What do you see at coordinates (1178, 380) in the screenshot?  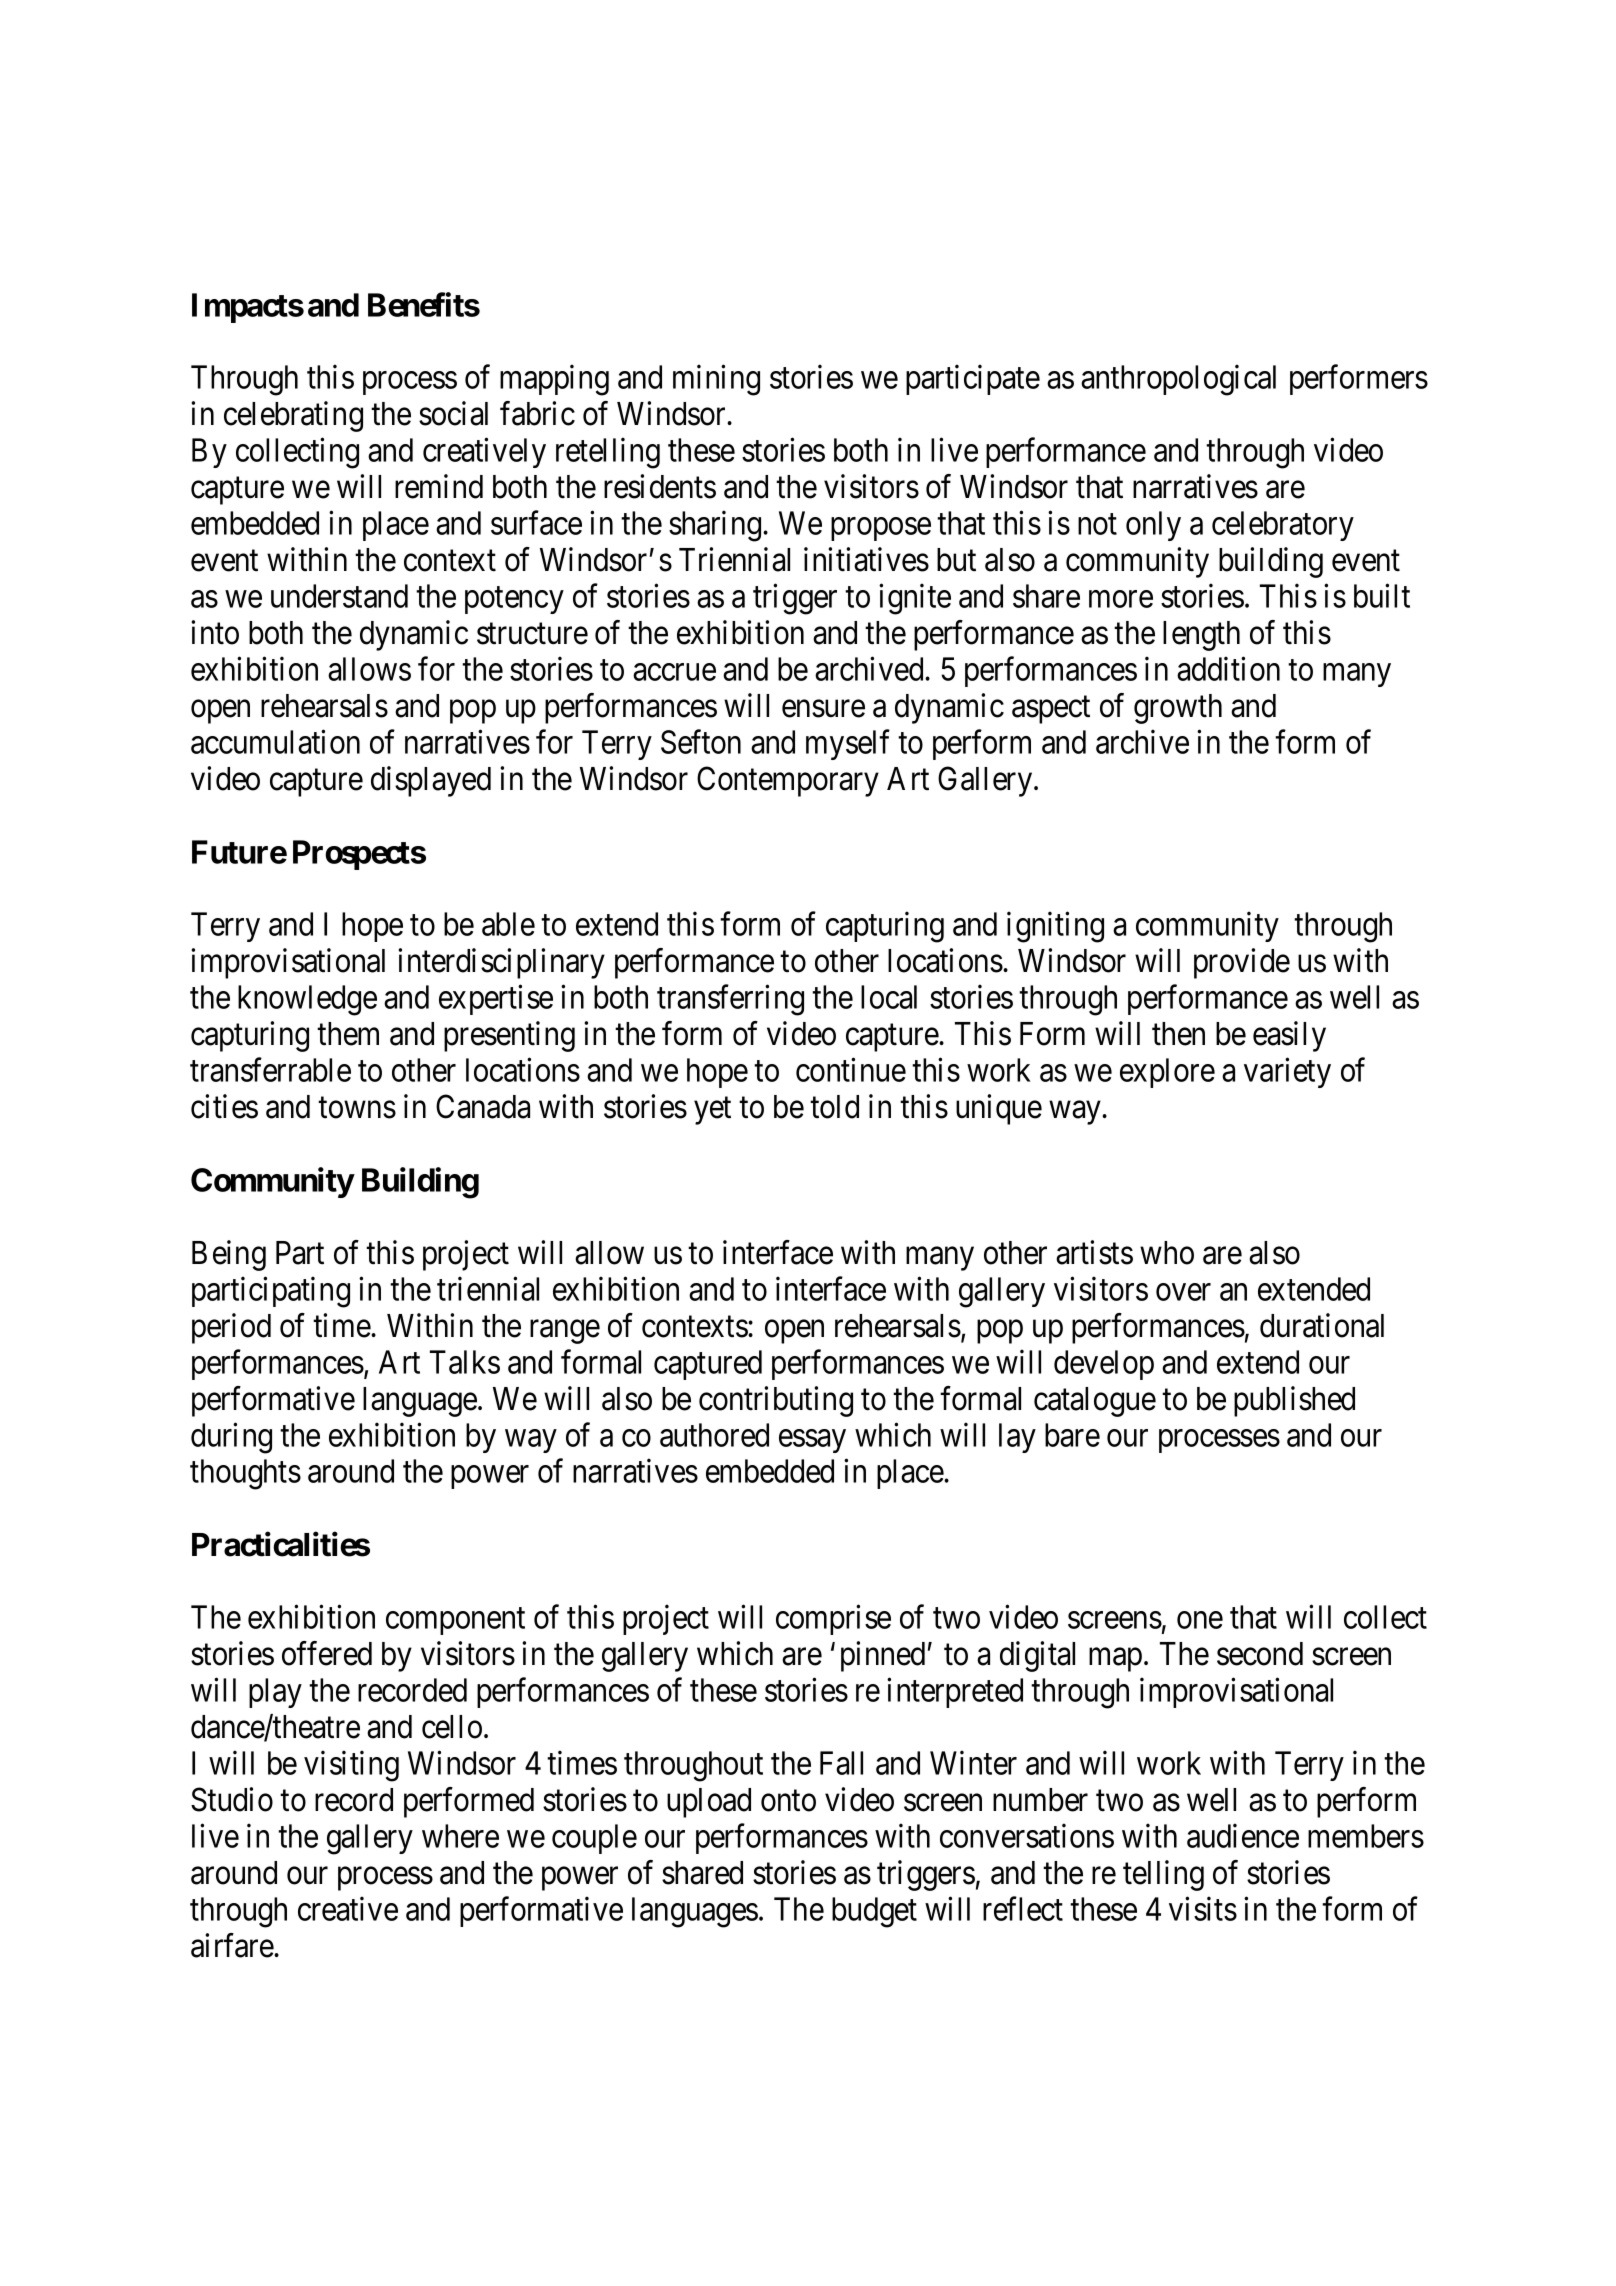 I see `anthropological` at bounding box center [1178, 380].
